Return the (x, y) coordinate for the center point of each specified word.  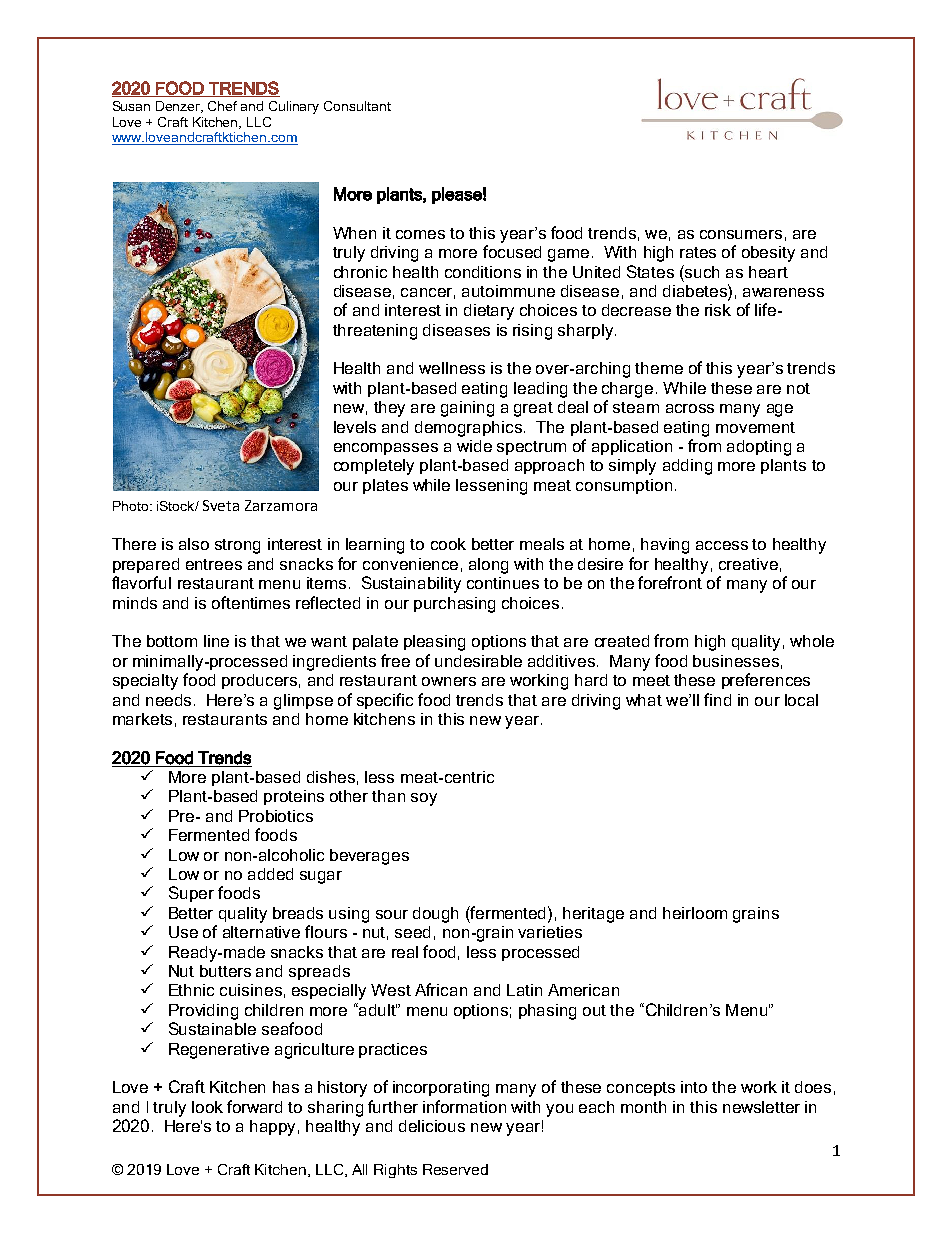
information (464, 1106)
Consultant (357, 106)
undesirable (478, 661)
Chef (222, 106)
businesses (736, 661)
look (207, 1107)
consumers (741, 234)
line (216, 641)
